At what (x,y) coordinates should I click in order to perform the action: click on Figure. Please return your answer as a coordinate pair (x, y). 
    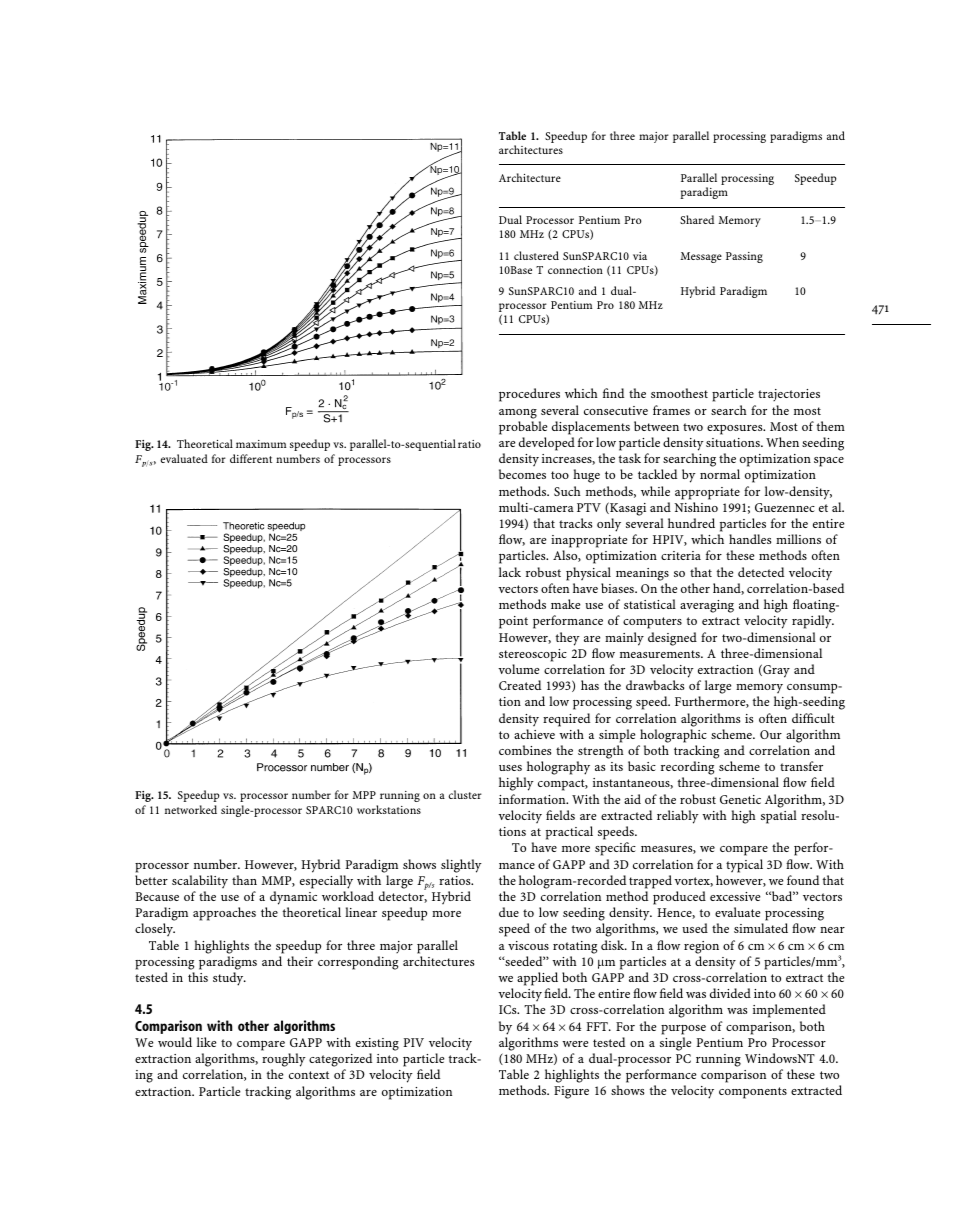
    Looking at the image, I should click on (571, 1092).
